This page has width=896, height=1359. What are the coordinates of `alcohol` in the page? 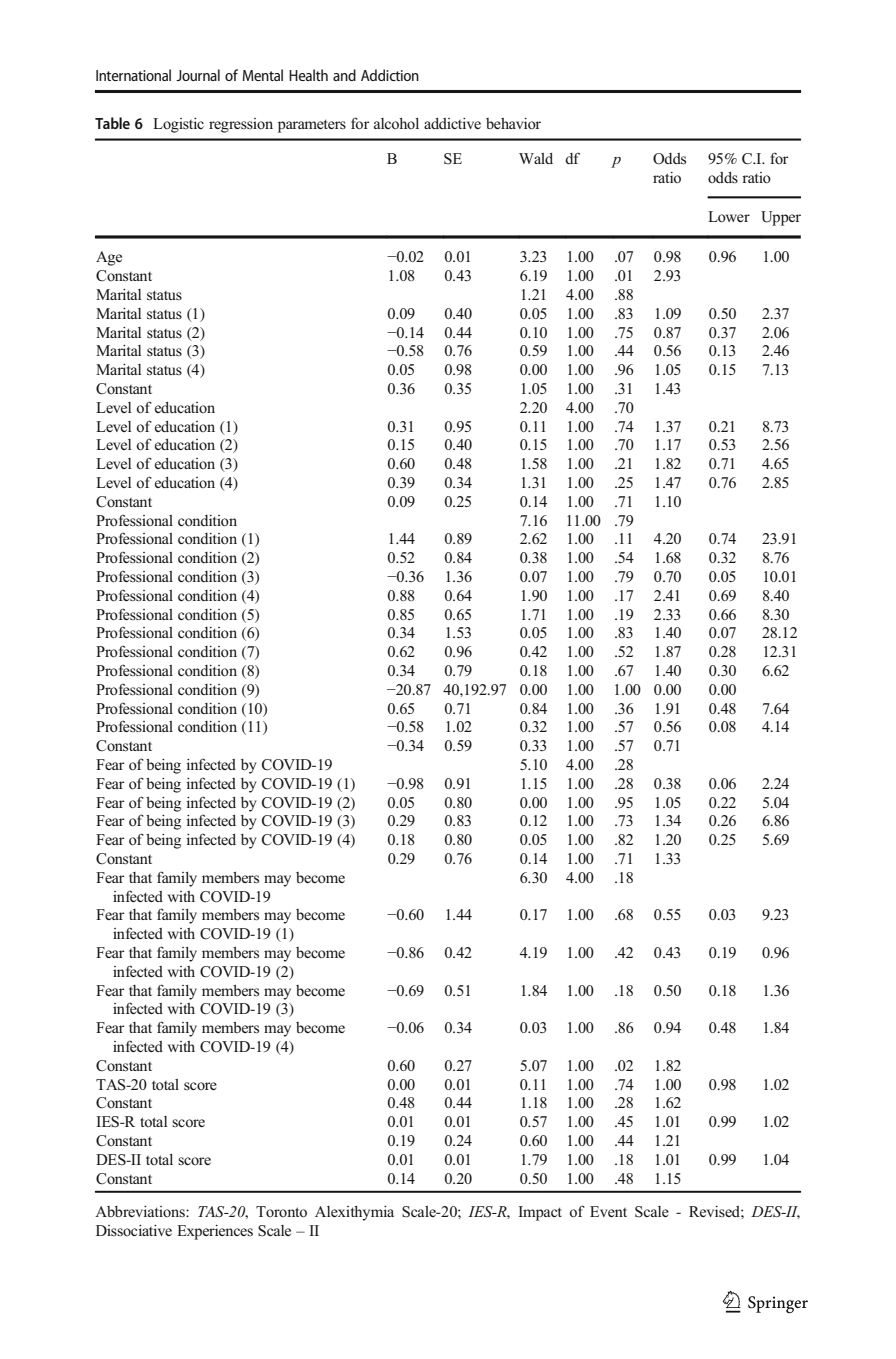 It's located at (396, 123).
